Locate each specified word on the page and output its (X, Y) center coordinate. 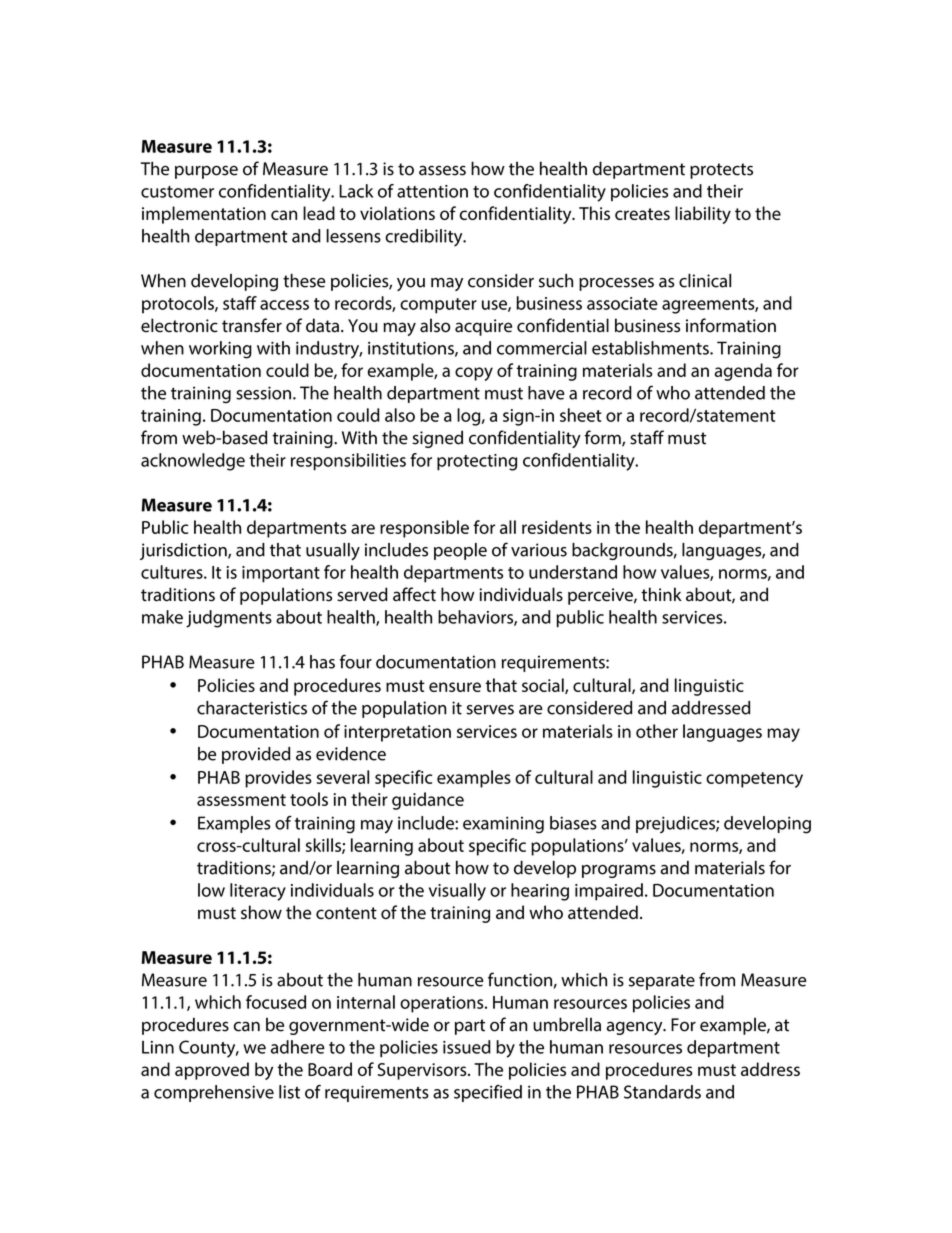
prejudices (676, 824)
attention (432, 191)
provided (256, 755)
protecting (477, 462)
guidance (428, 801)
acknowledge (193, 462)
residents (557, 527)
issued (467, 1047)
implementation (204, 215)
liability (703, 215)
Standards (662, 1092)
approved (212, 1071)
